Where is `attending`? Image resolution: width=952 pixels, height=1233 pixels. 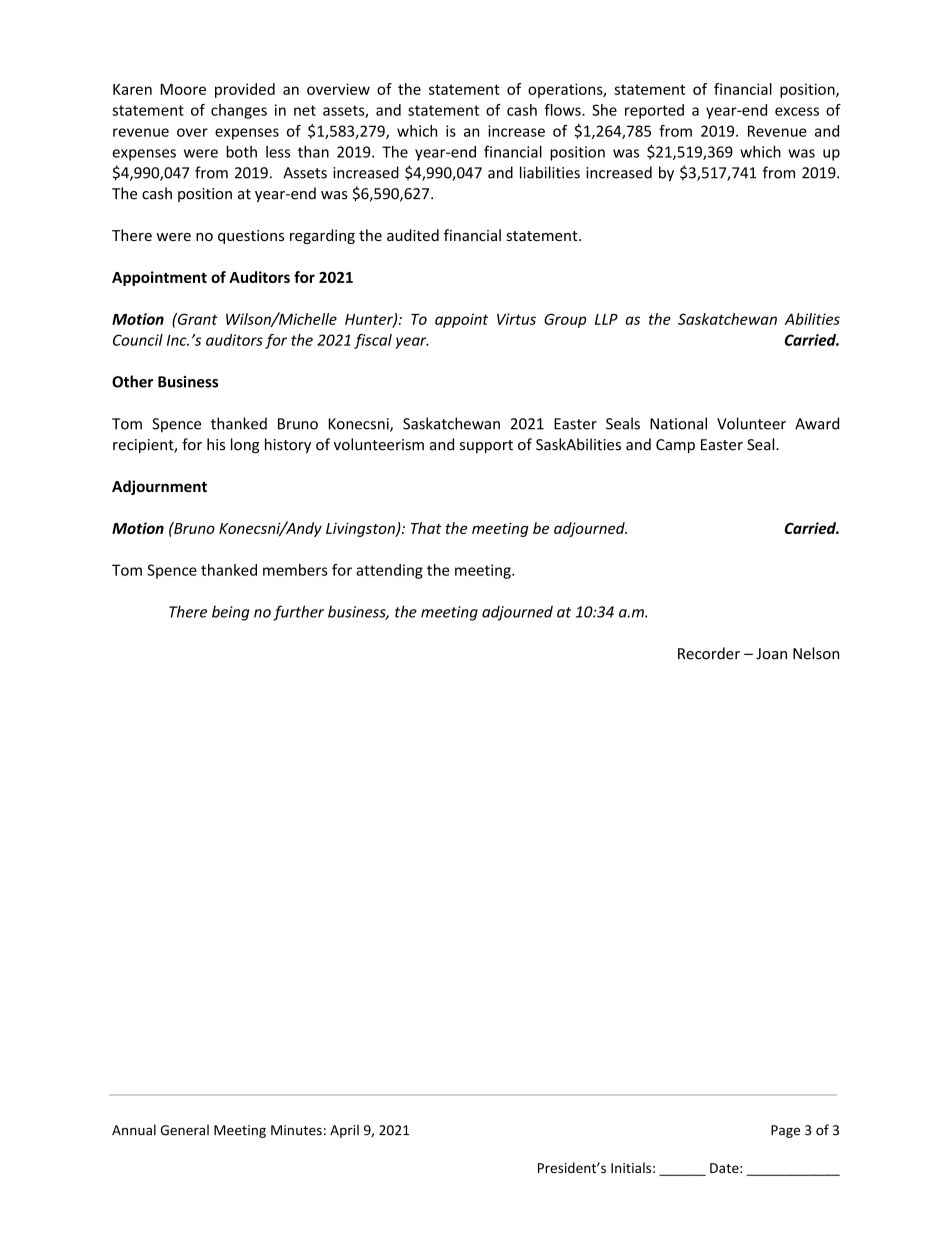 attending is located at coordinates (389, 571).
